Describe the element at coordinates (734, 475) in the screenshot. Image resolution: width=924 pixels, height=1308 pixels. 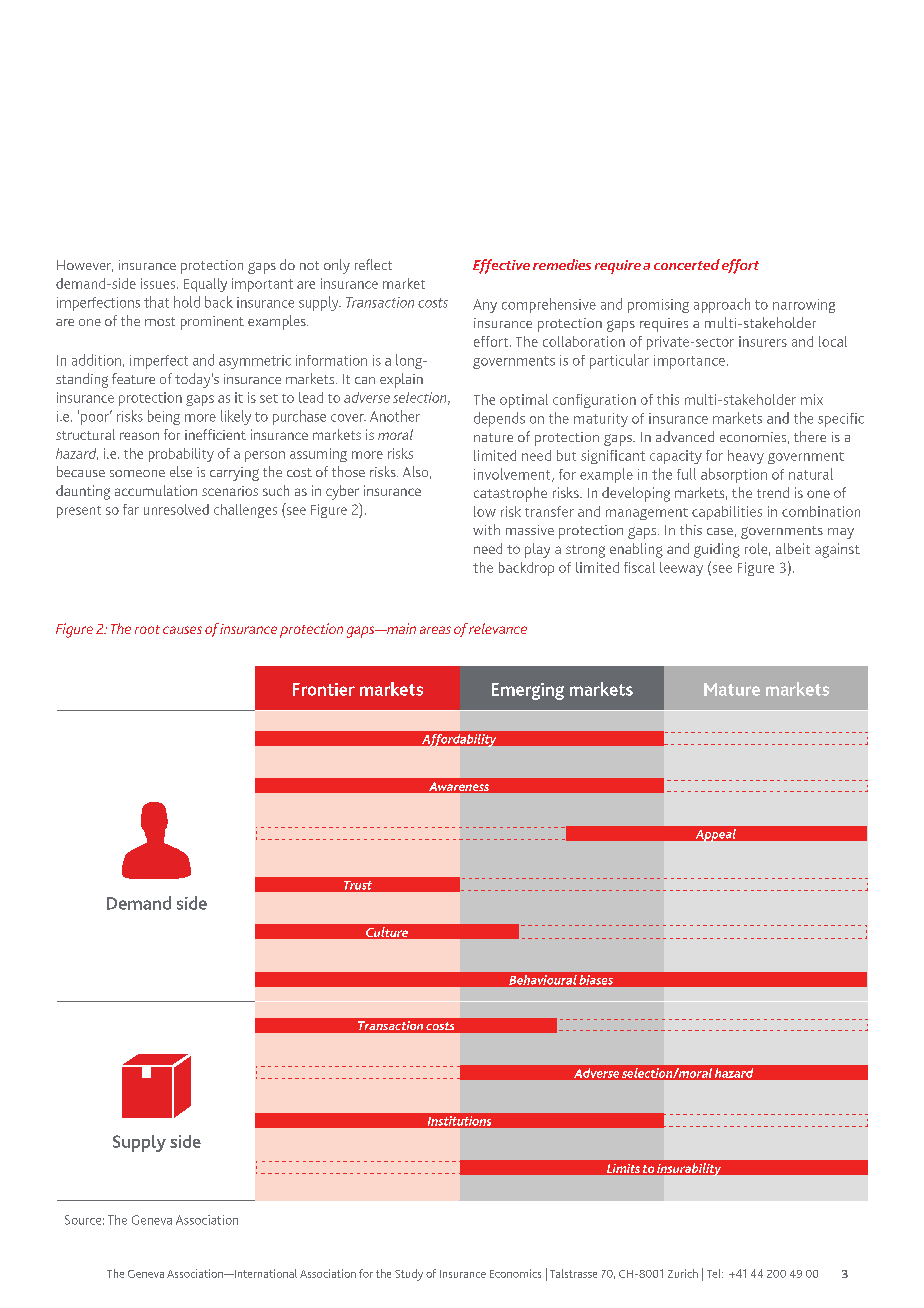
I see `absorption` at that location.
